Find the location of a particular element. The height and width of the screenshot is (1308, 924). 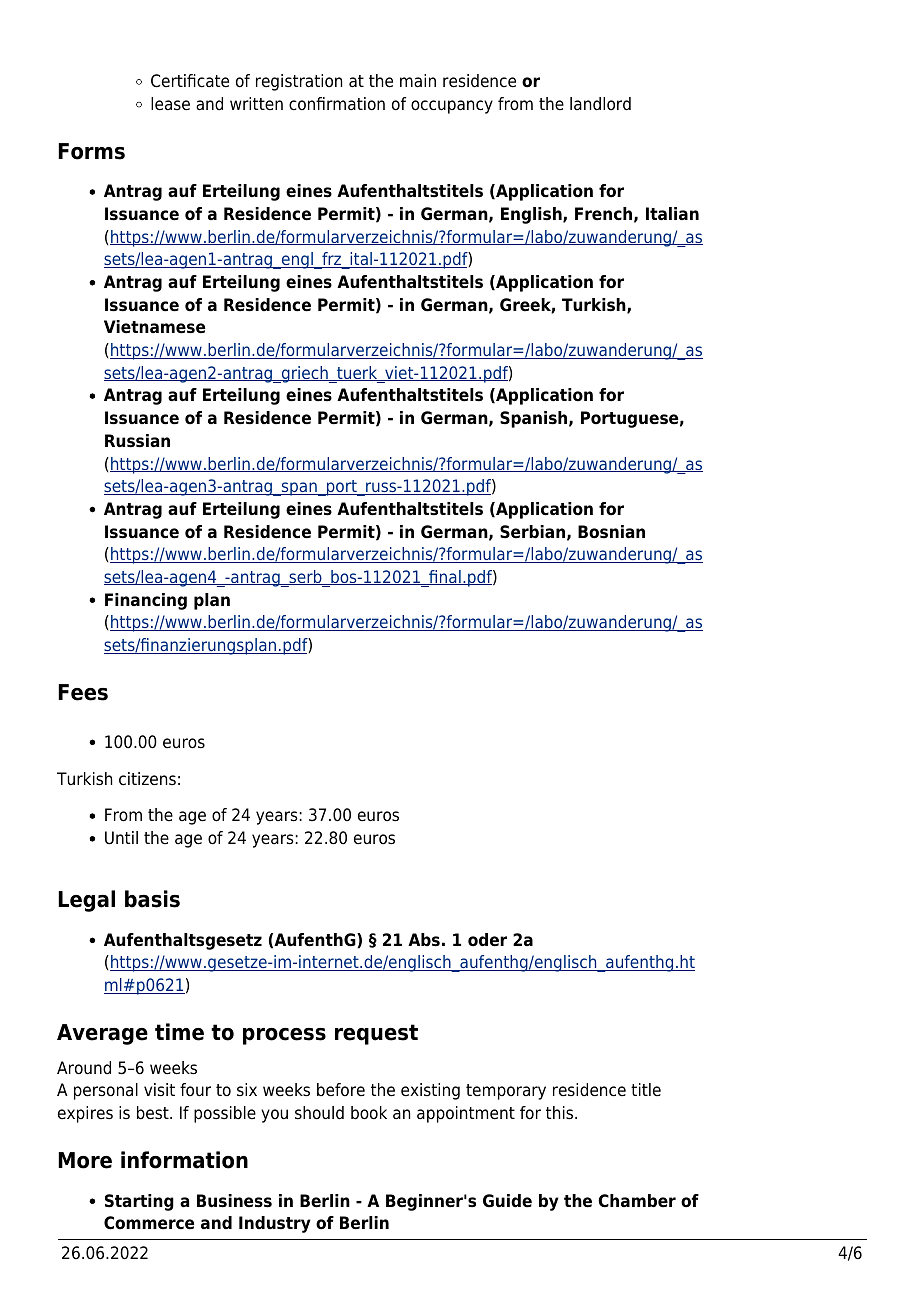

oder is located at coordinates (487, 940).
